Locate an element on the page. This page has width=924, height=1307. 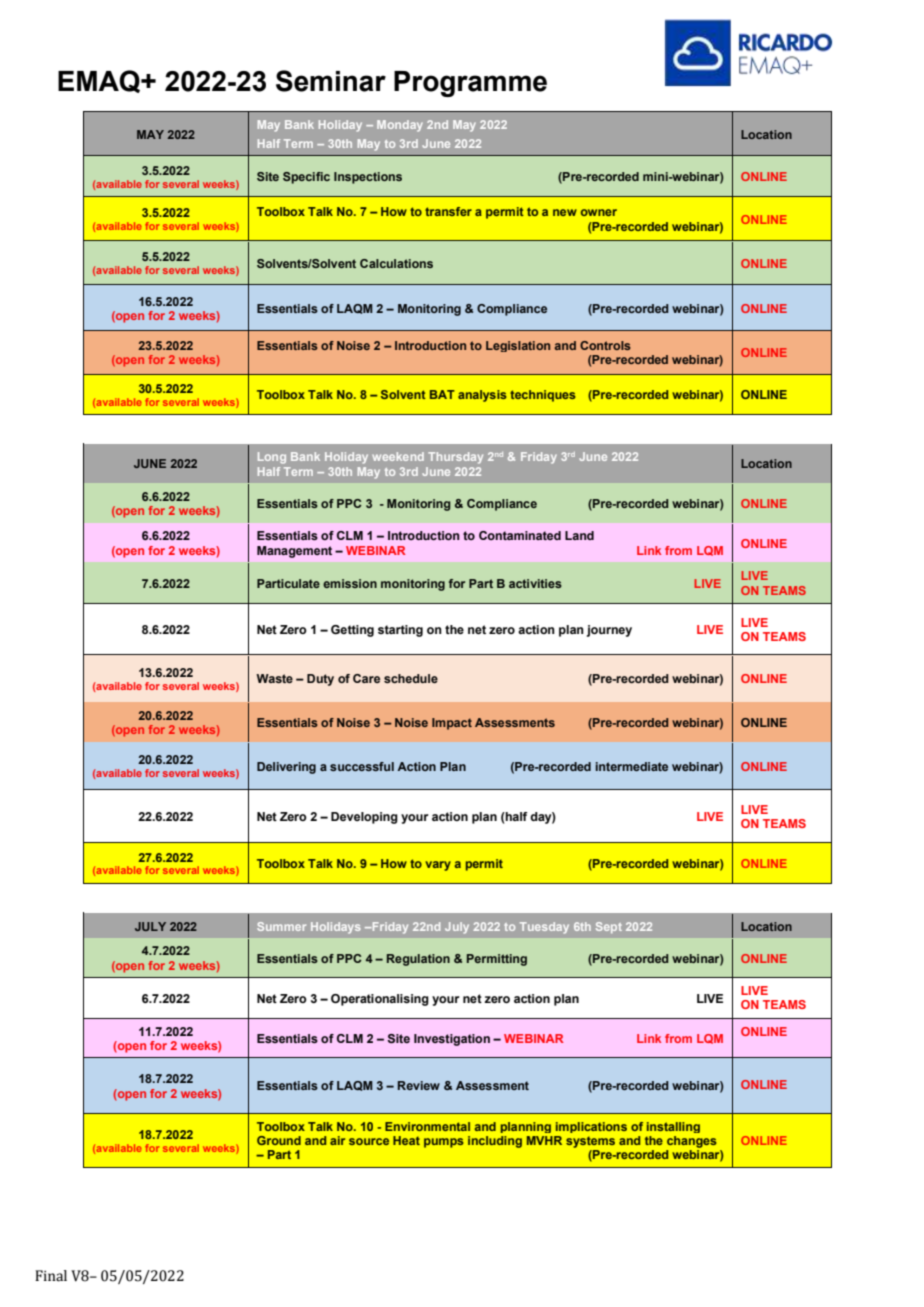
weekend is located at coordinates (398, 456).
